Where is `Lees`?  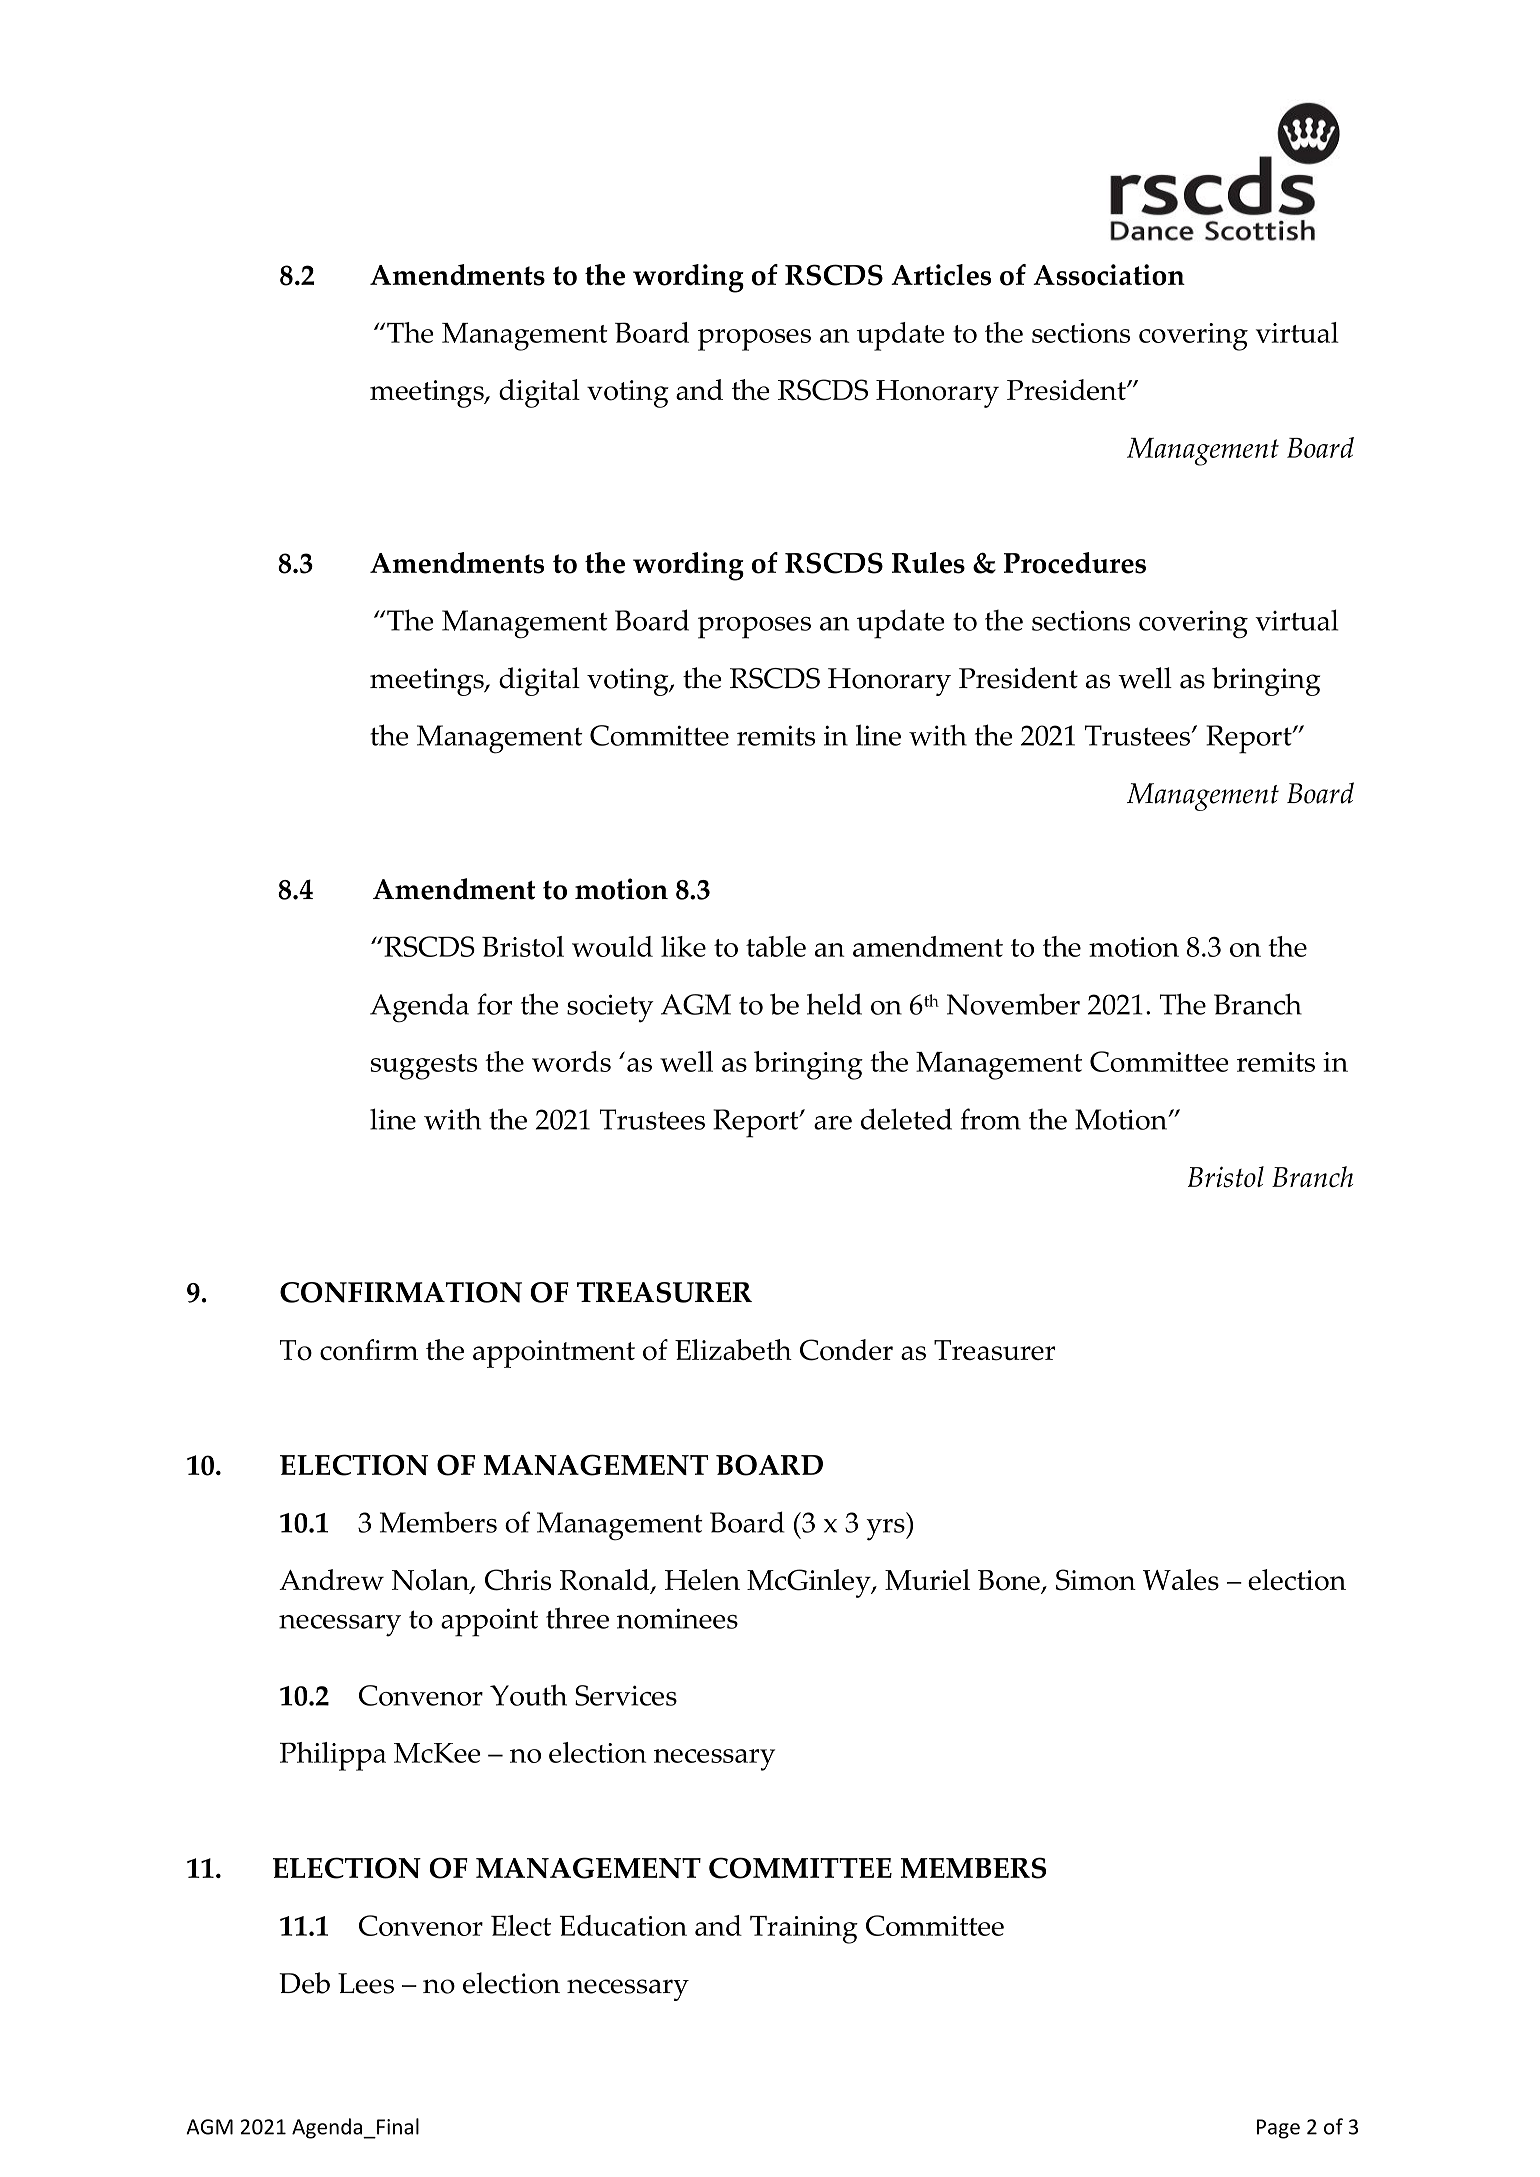 Lees is located at coordinates (366, 1983).
